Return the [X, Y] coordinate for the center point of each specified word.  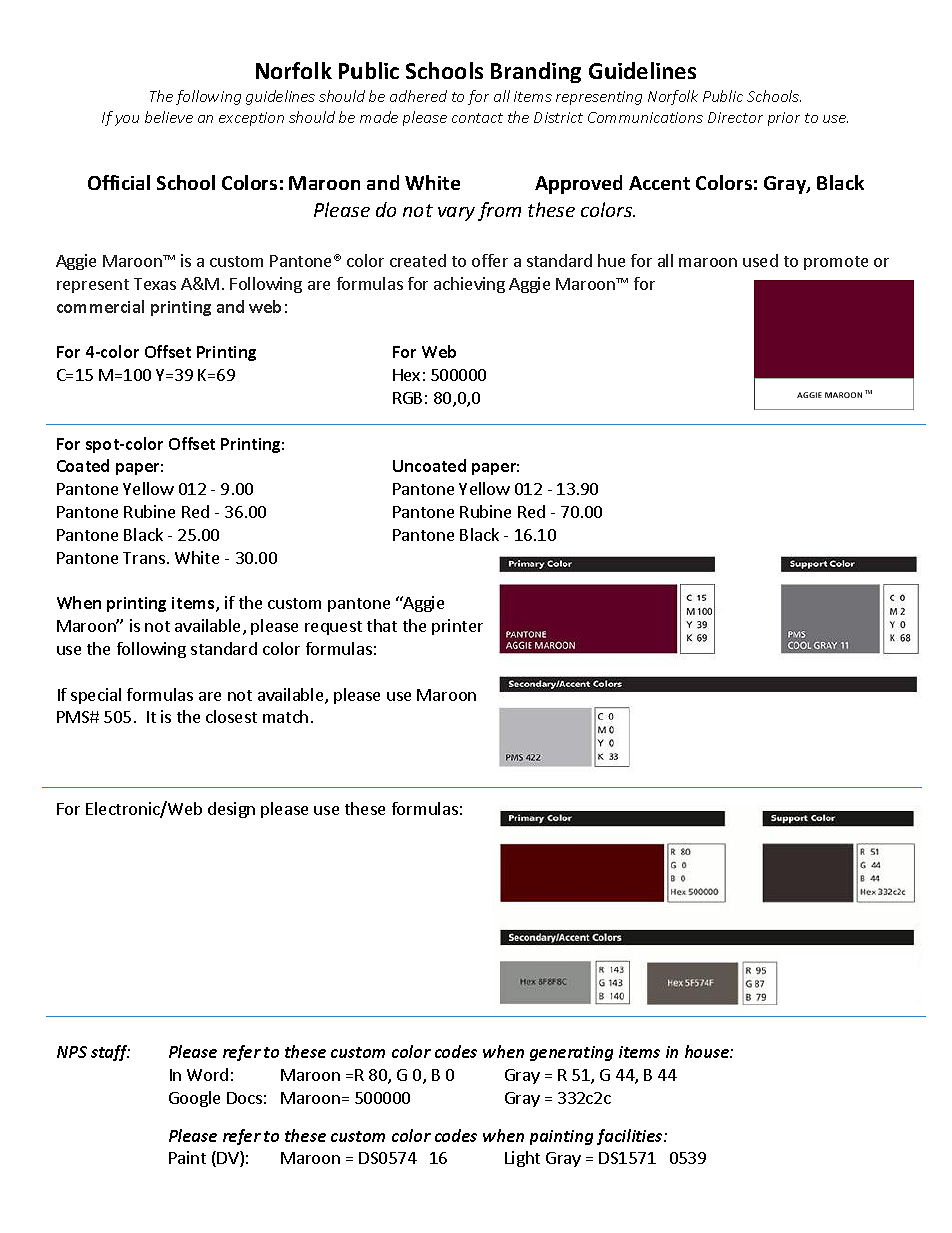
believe [169, 117]
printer [457, 627]
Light [522, 1159]
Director [735, 117]
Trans [144, 558]
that [382, 625]
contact [477, 118]
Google [194, 1099]
